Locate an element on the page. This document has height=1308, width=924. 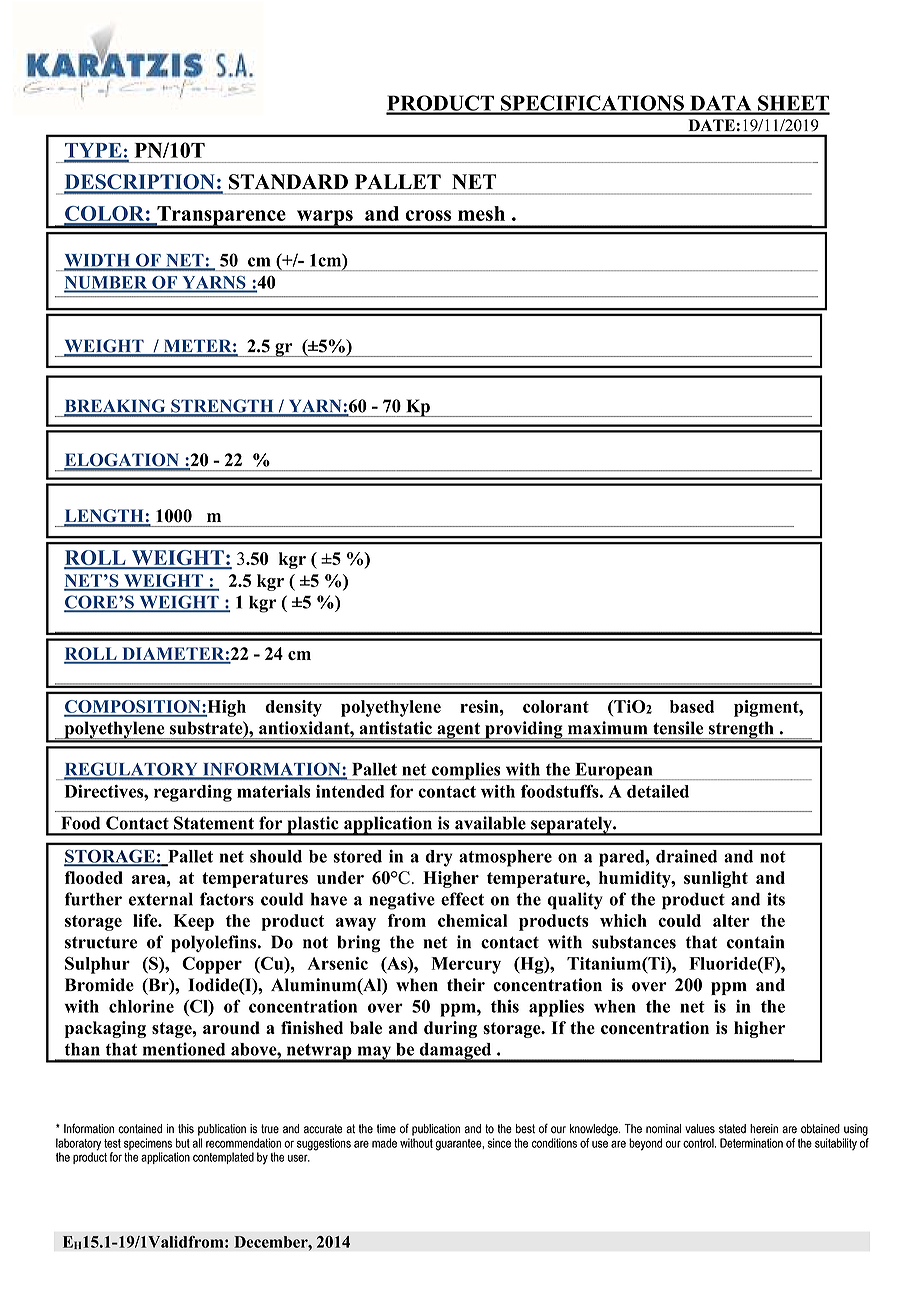
cross is located at coordinates (428, 215).
